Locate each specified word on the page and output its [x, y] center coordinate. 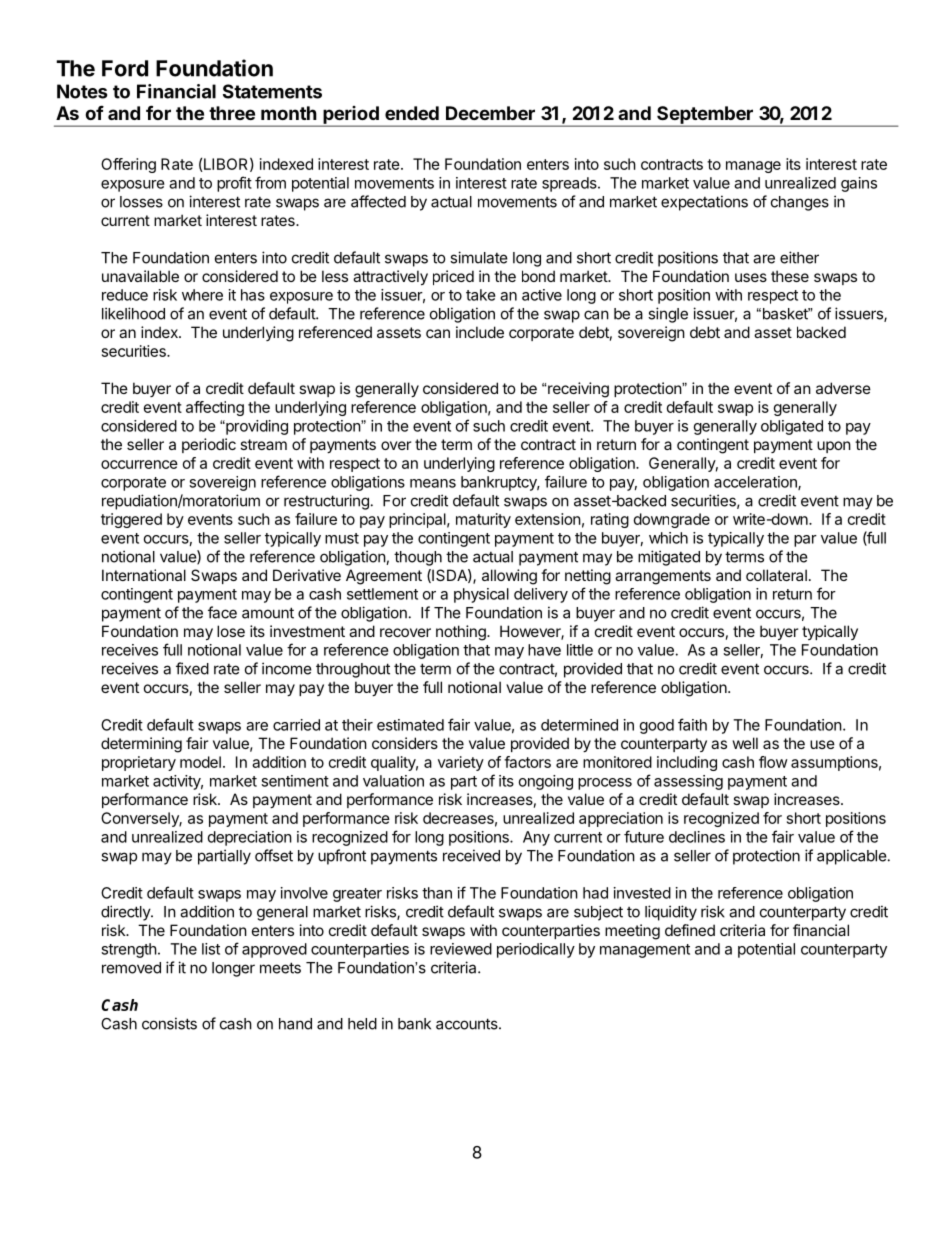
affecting [215, 408]
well [745, 743]
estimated [410, 725]
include [480, 332]
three [232, 113]
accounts [468, 1024]
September [705, 116]
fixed [192, 668]
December [490, 113]
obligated [792, 427]
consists [169, 1023]
